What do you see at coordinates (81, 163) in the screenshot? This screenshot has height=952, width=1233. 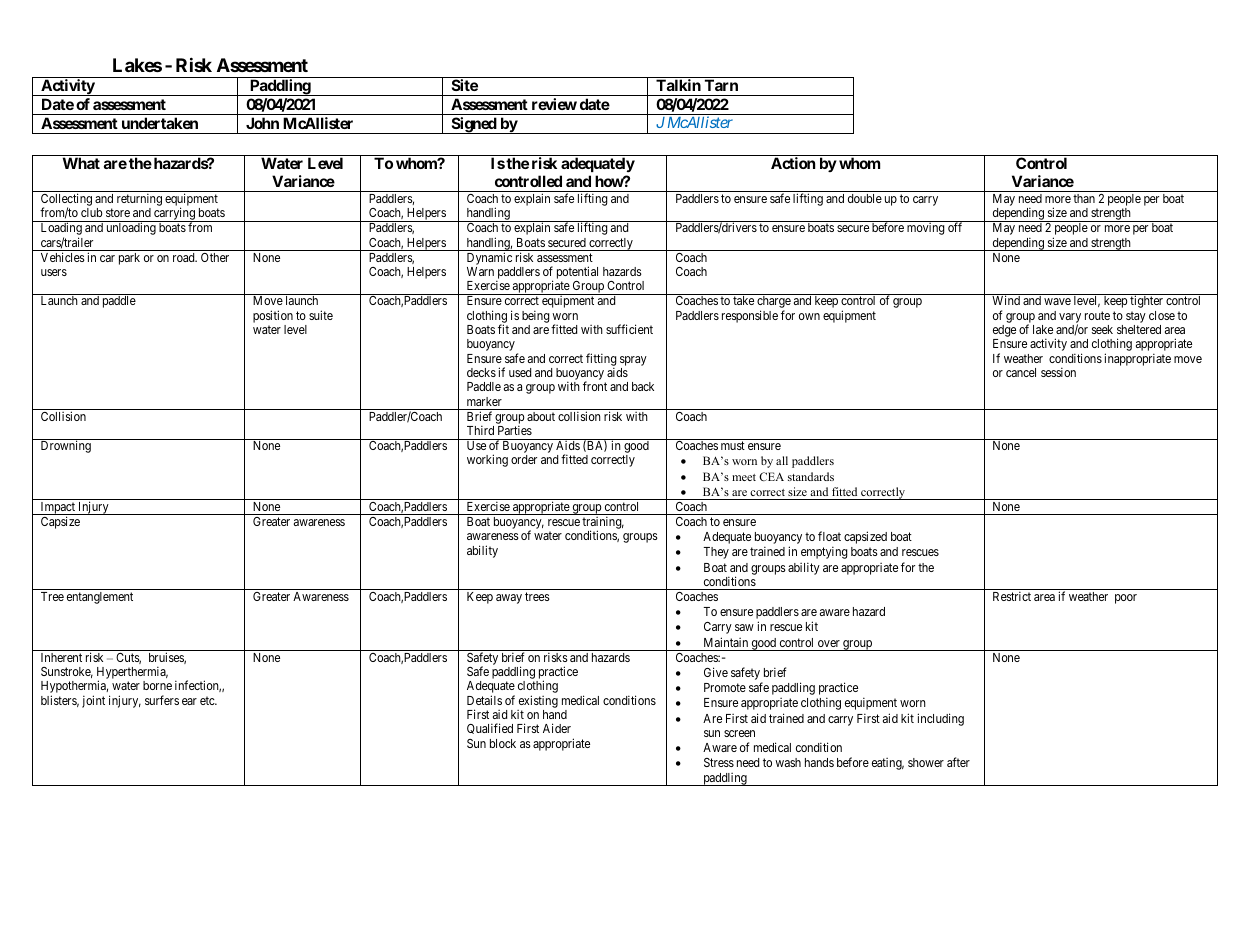 I see `What` at bounding box center [81, 163].
